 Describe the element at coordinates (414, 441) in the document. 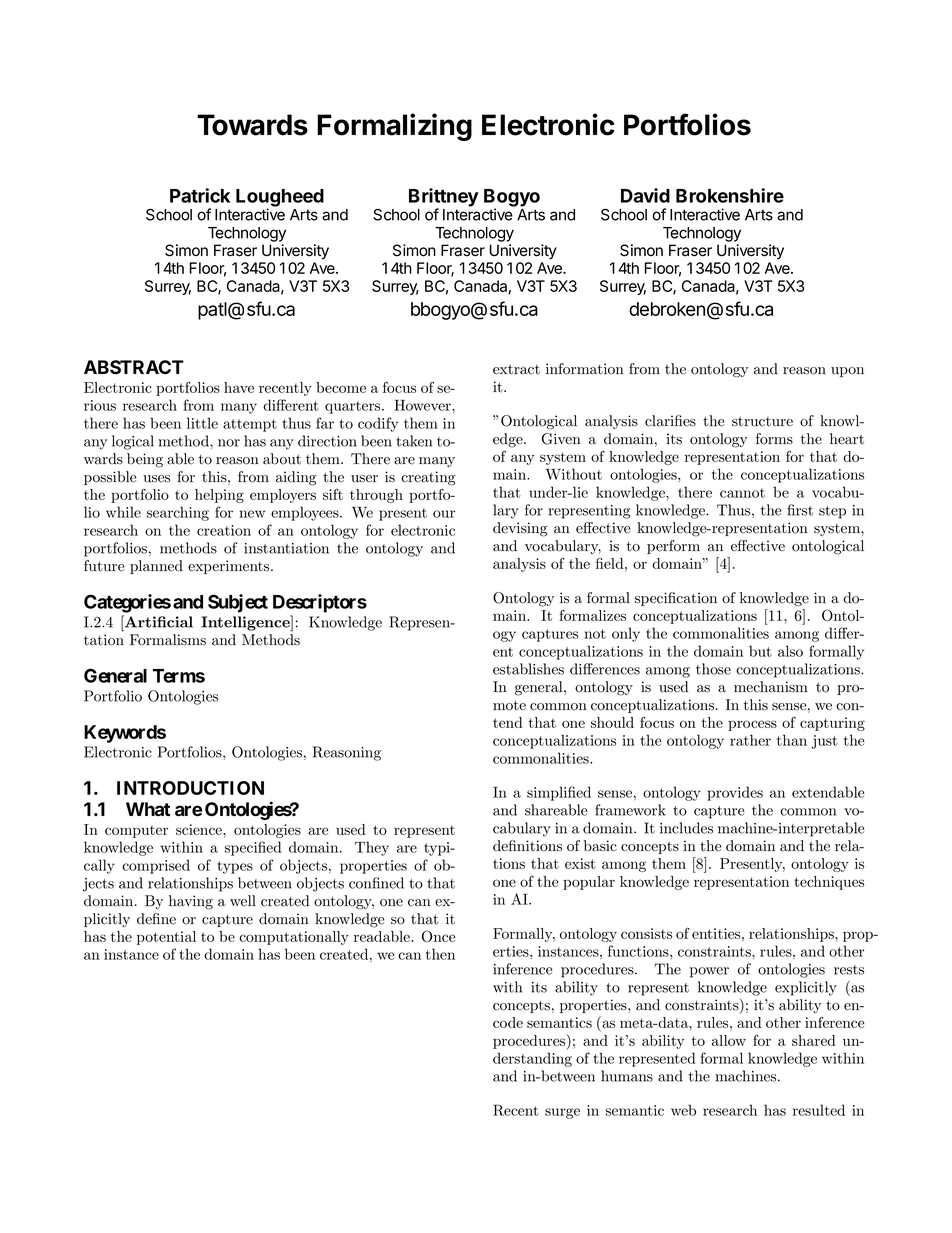

I see `taken` at that location.
